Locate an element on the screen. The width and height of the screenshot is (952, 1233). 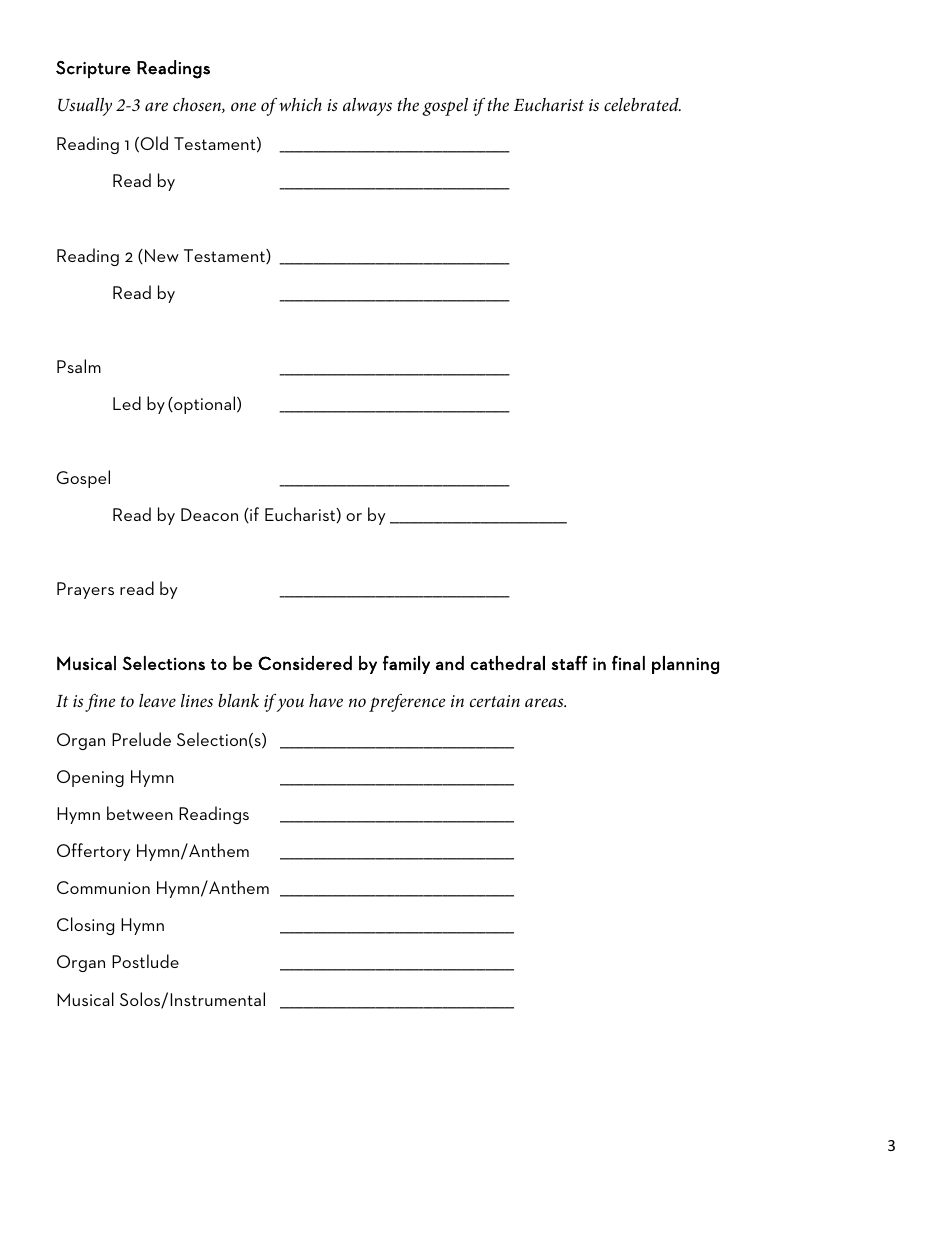
Prayers is located at coordinates (85, 590).
